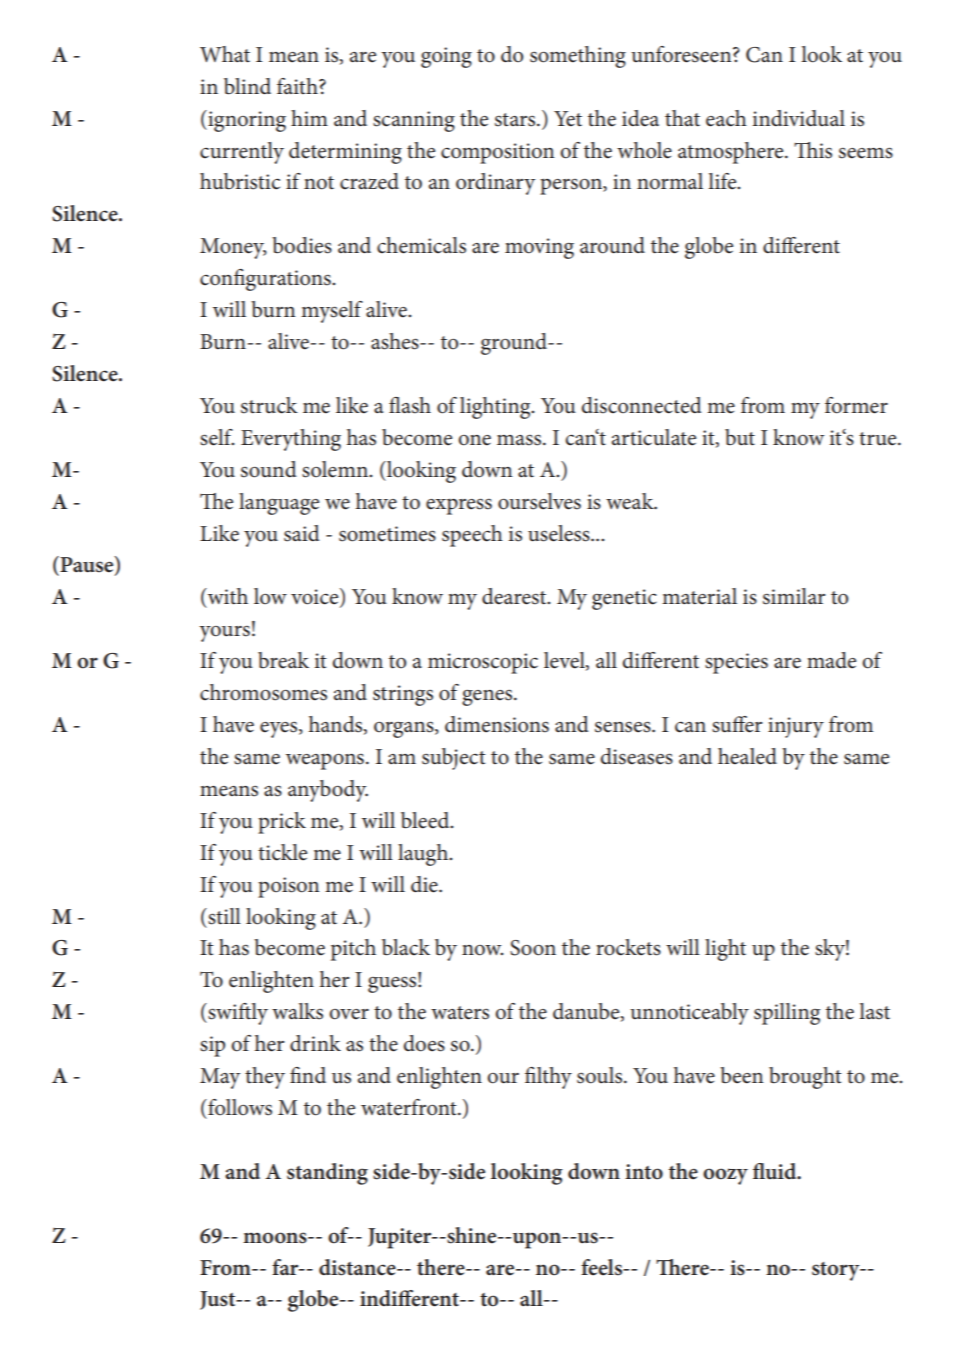 This document has width=956, height=1357. What do you see at coordinates (410, 1107) in the document?
I see `waterfront` at bounding box center [410, 1107].
